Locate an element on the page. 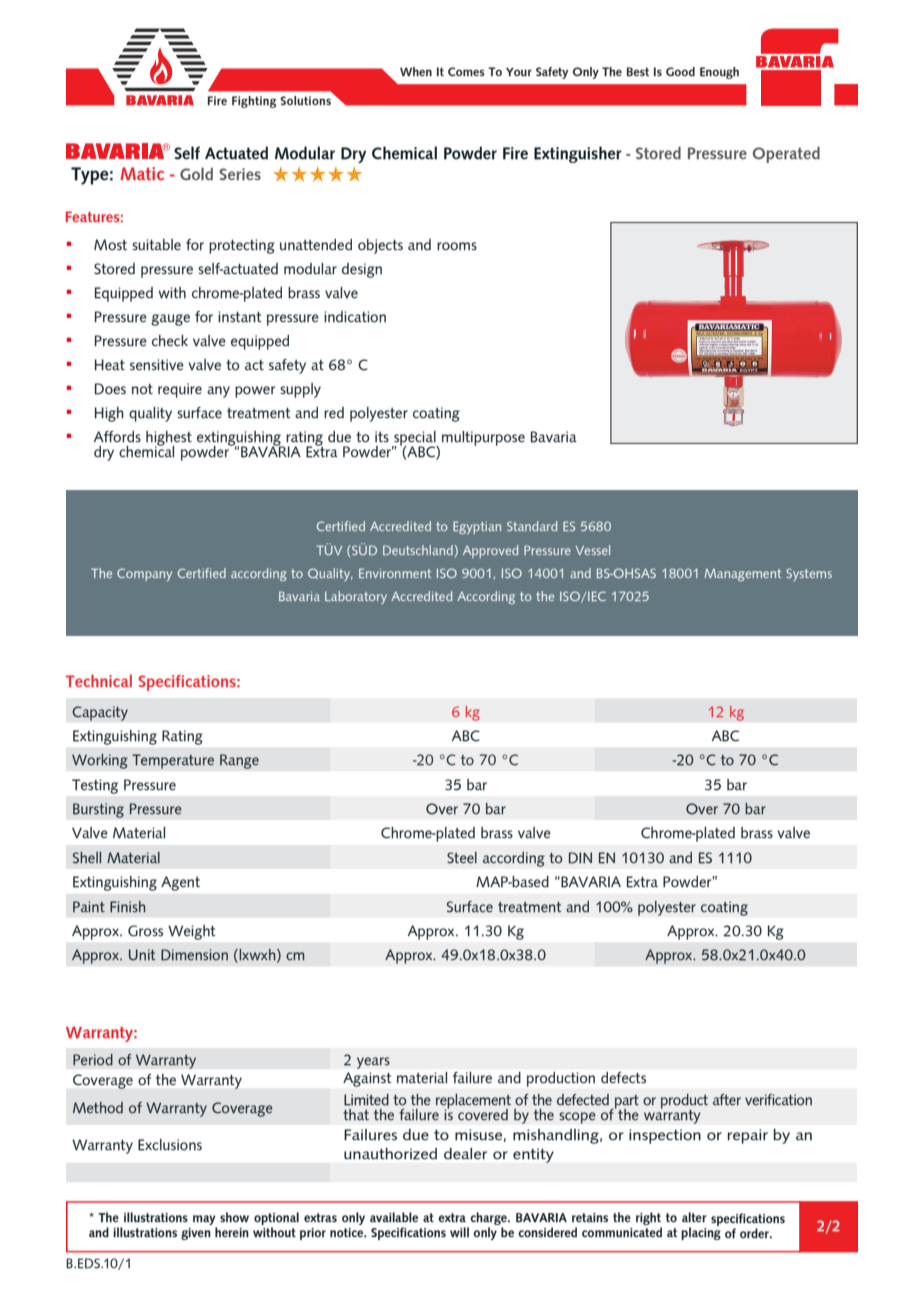 The width and height of the document is (924, 1308). Management is located at coordinates (742, 575).
